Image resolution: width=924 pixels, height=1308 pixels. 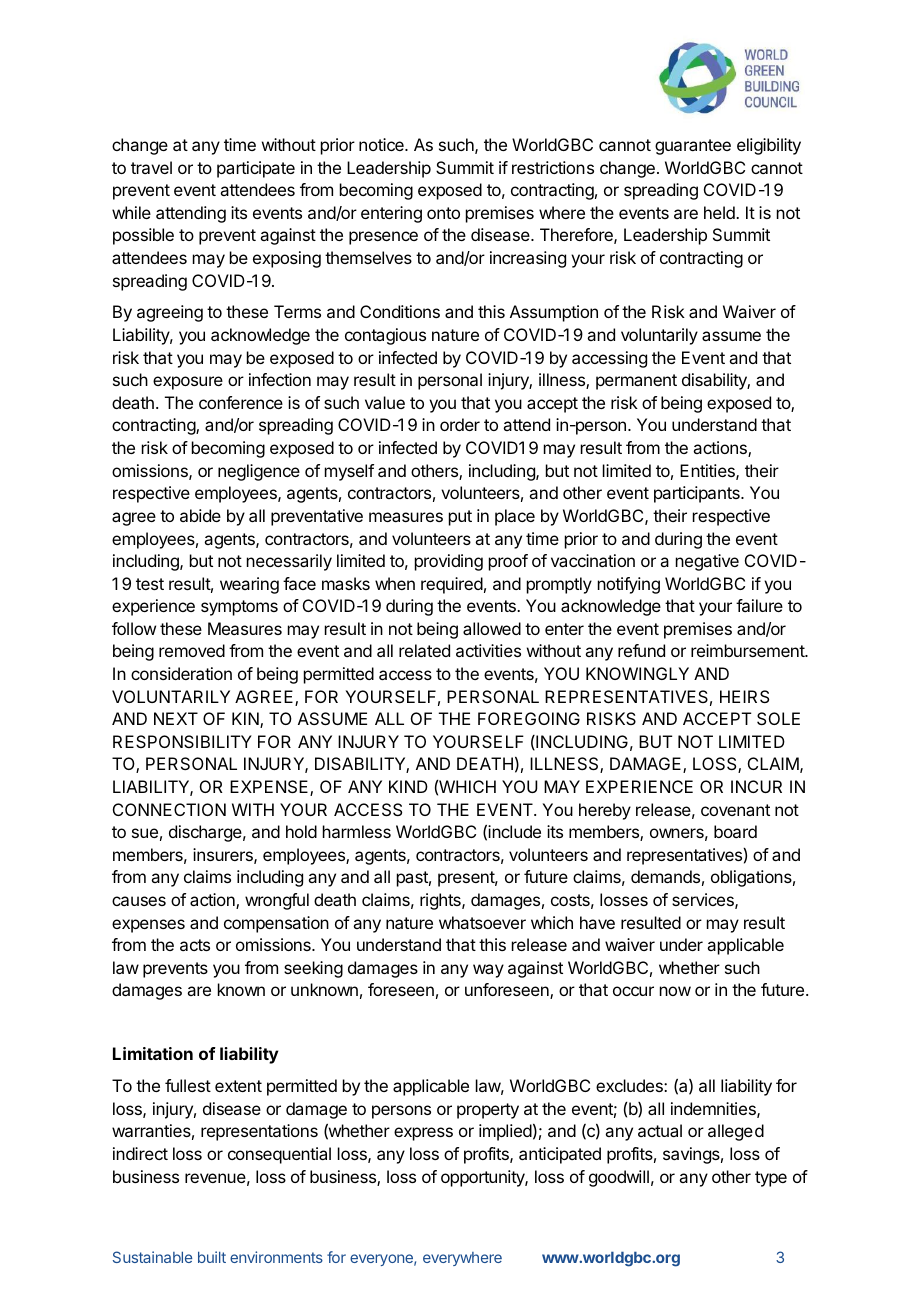 I want to click on related, so click(x=424, y=650).
